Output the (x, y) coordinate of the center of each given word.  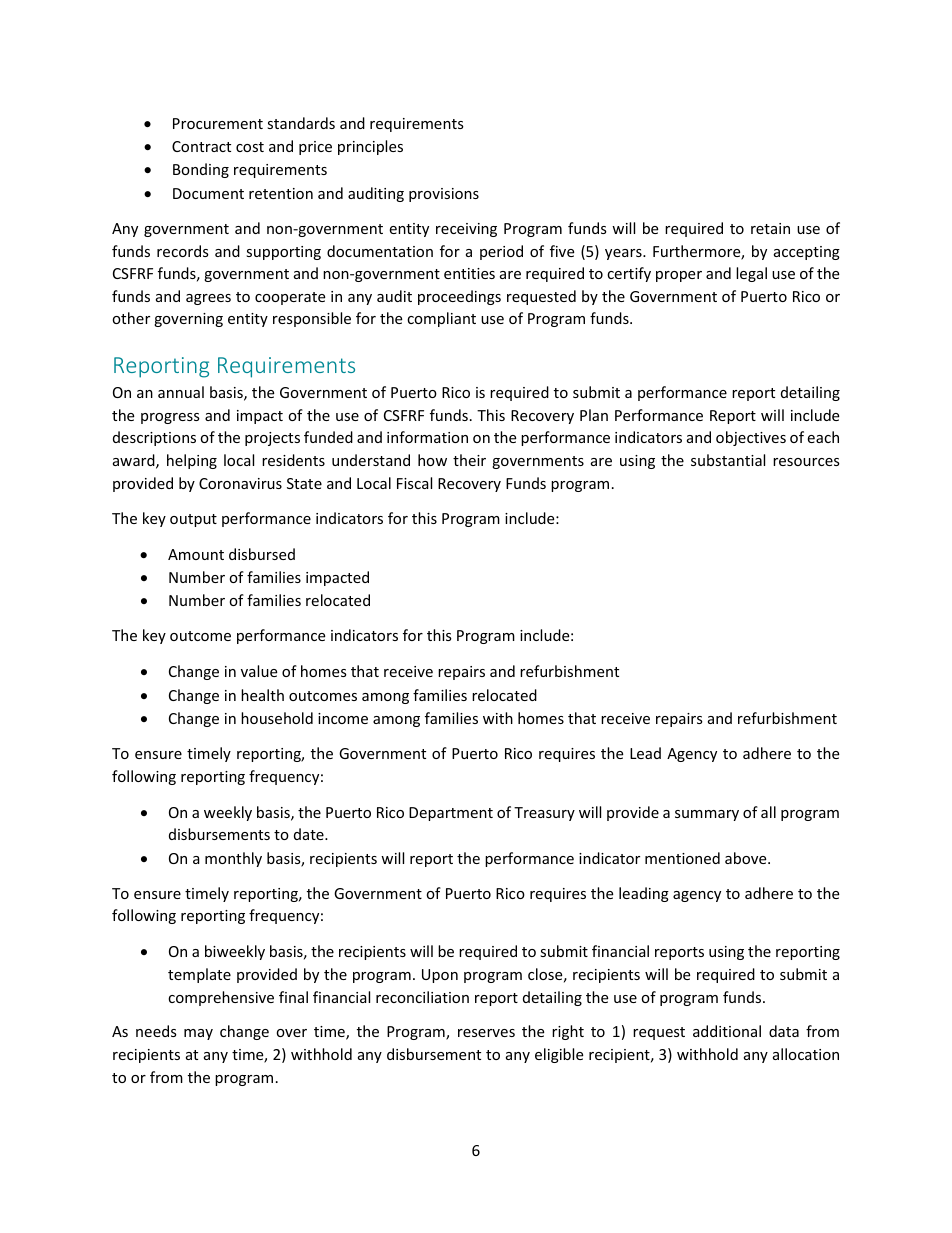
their (469, 460)
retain (770, 228)
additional (727, 1031)
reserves (486, 1033)
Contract (201, 146)
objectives (751, 438)
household (277, 718)
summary (707, 815)
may (198, 1034)
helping (192, 461)
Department (451, 814)
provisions (444, 195)
